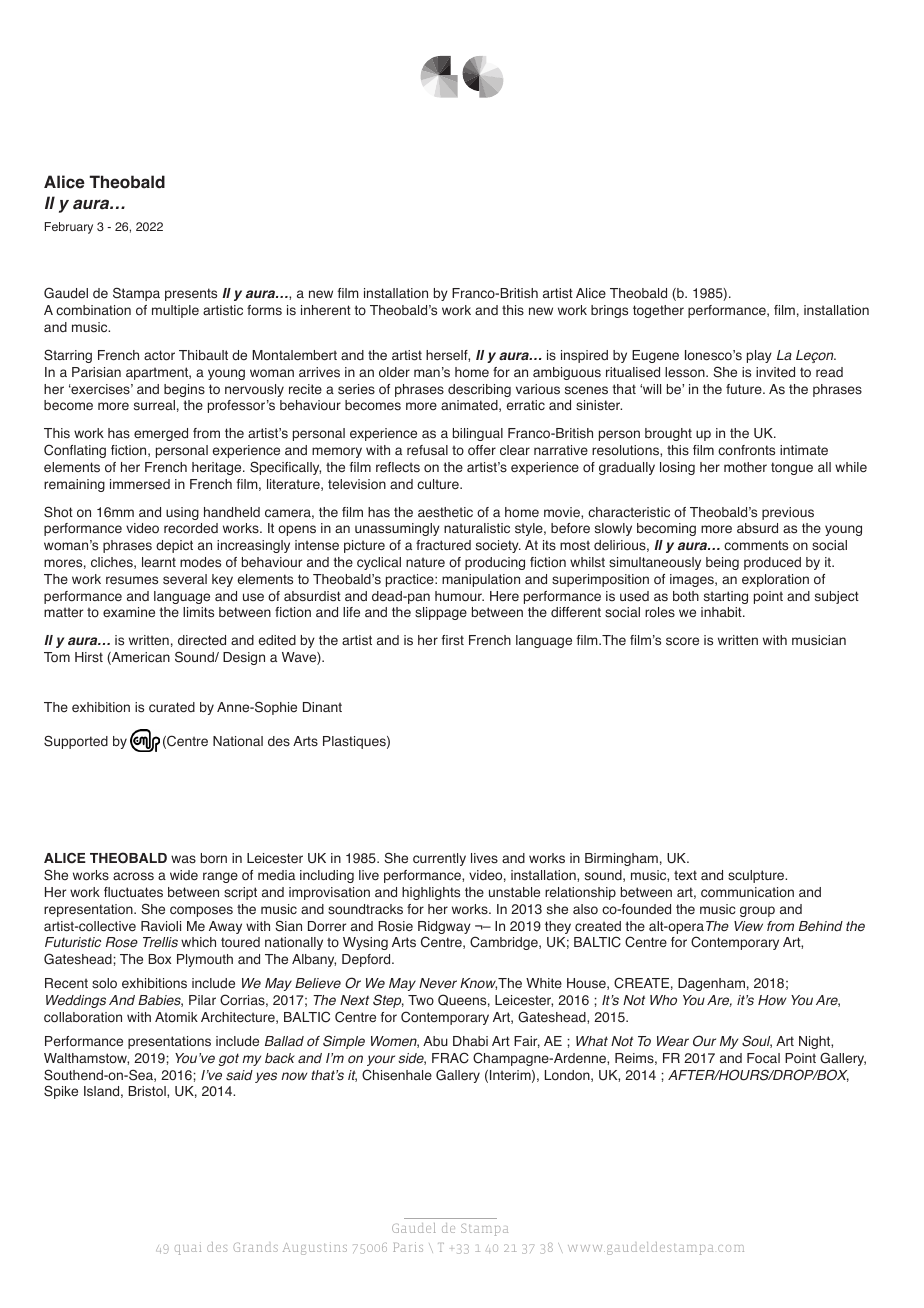 The width and height of the image is (924, 1308). I want to click on brings, so click(609, 311).
